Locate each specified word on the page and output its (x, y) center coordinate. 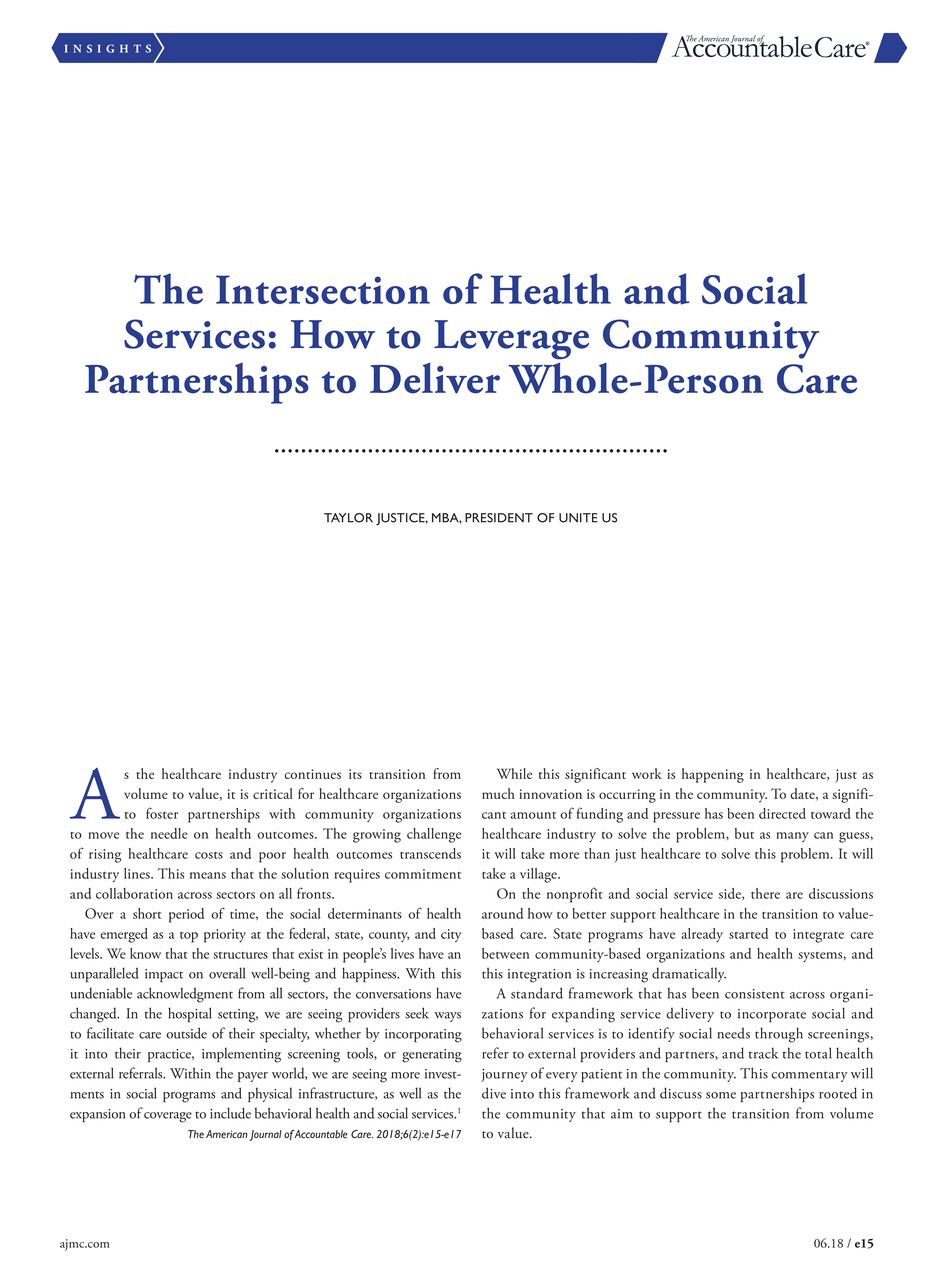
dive (494, 1093)
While (514, 773)
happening (713, 775)
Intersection (323, 289)
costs (209, 855)
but (744, 833)
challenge (434, 835)
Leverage (511, 340)
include (230, 1113)
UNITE (578, 518)
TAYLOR (348, 518)
